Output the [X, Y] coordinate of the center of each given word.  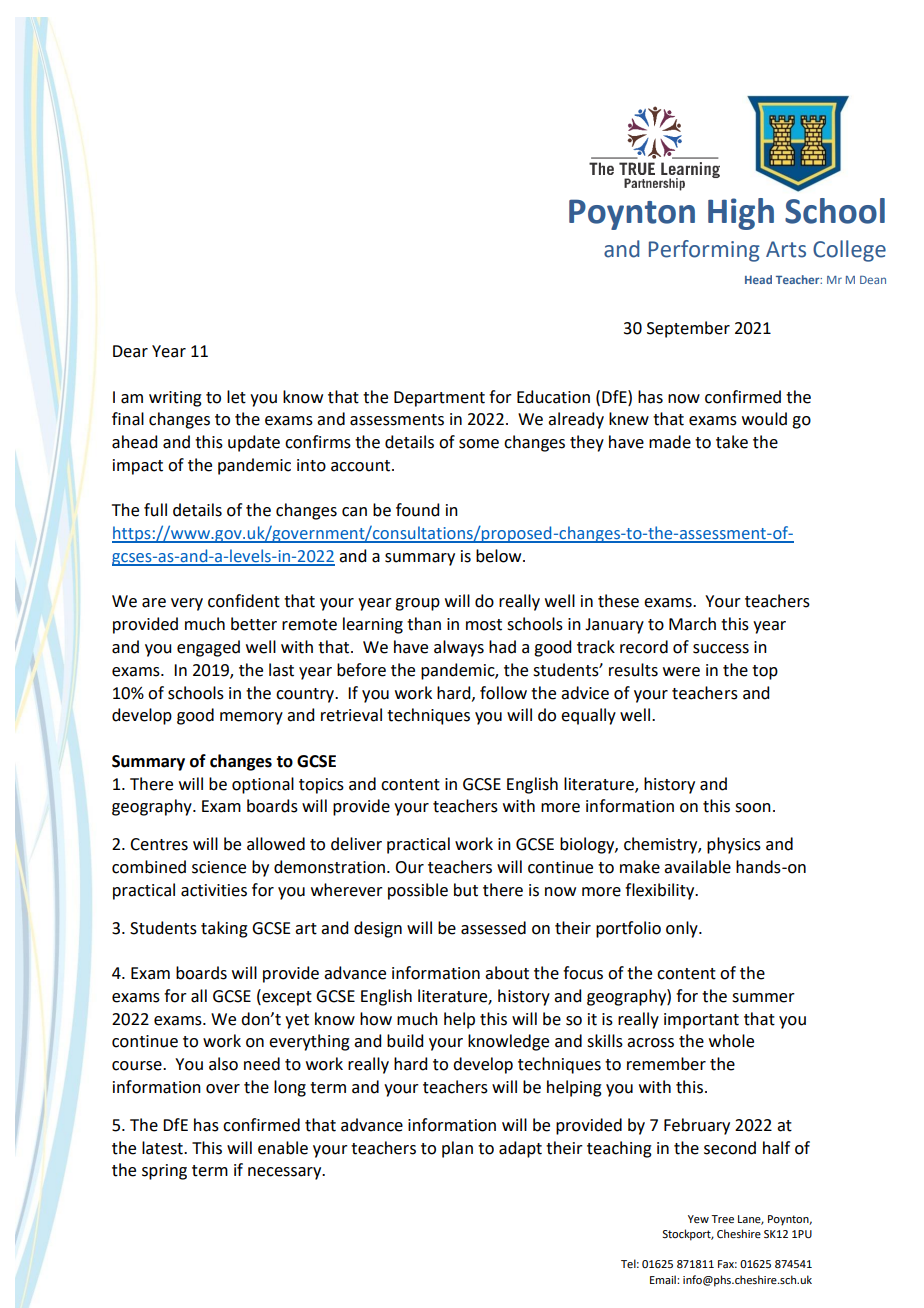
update [254, 443]
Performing [704, 251]
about [507, 973]
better [254, 624]
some [479, 444]
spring [164, 1172]
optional [263, 785]
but [466, 890]
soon [753, 808]
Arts [786, 249]
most [484, 625]
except [286, 997]
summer [763, 998]
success [721, 649]
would [764, 419]
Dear [130, 351]
